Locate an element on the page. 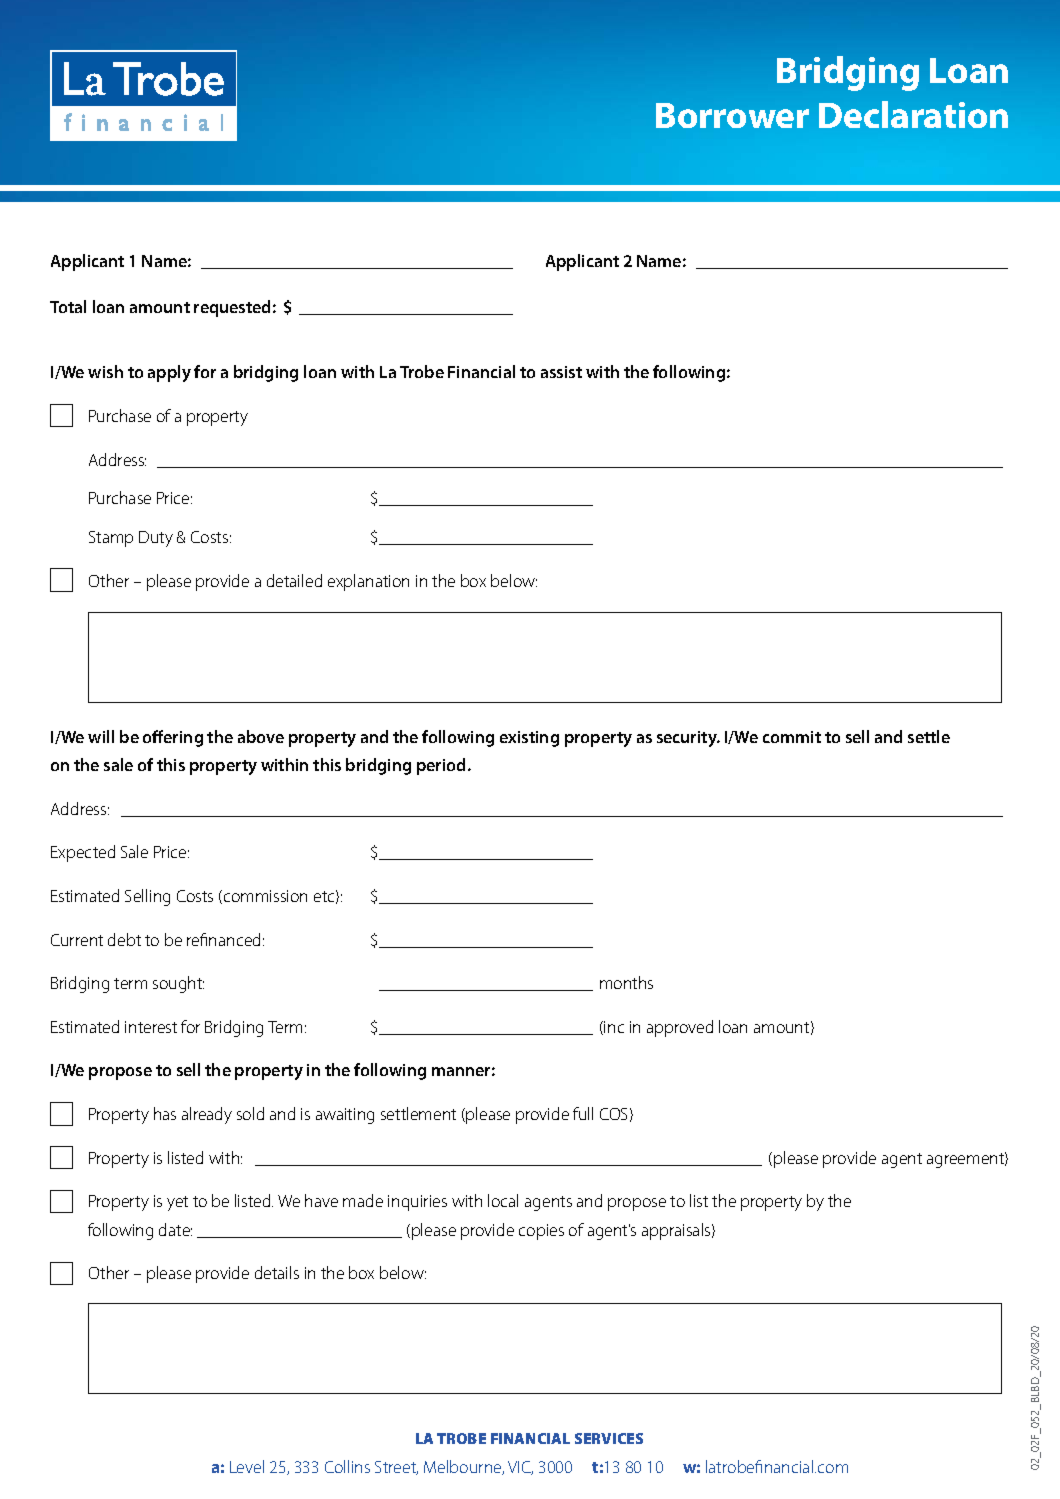 Image resolution: width=1060 pixels, height=1499 pixels. Borrower is located at coordinates (732, 115).
